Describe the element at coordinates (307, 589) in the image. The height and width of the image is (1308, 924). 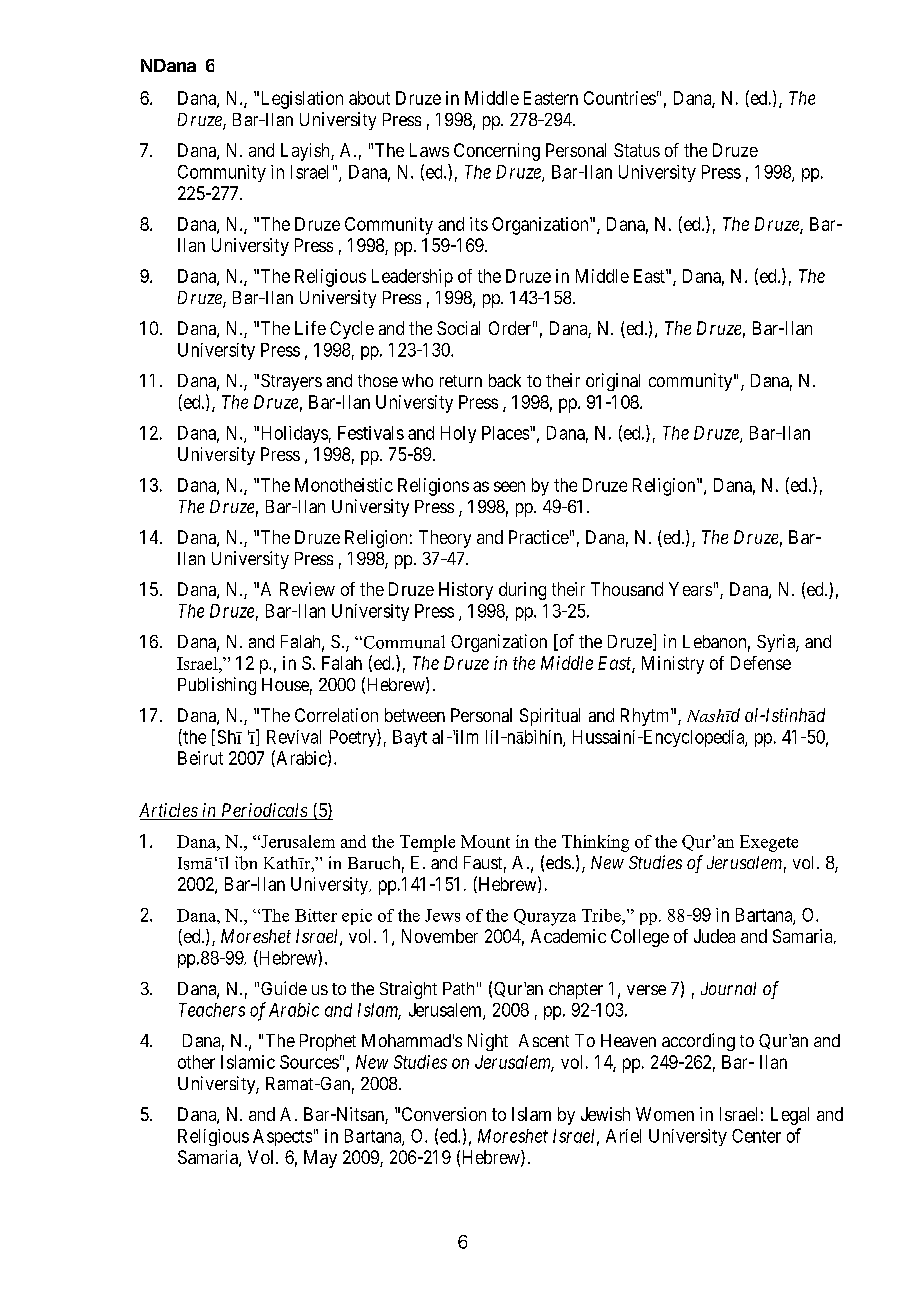
I see `Review` at that location.
